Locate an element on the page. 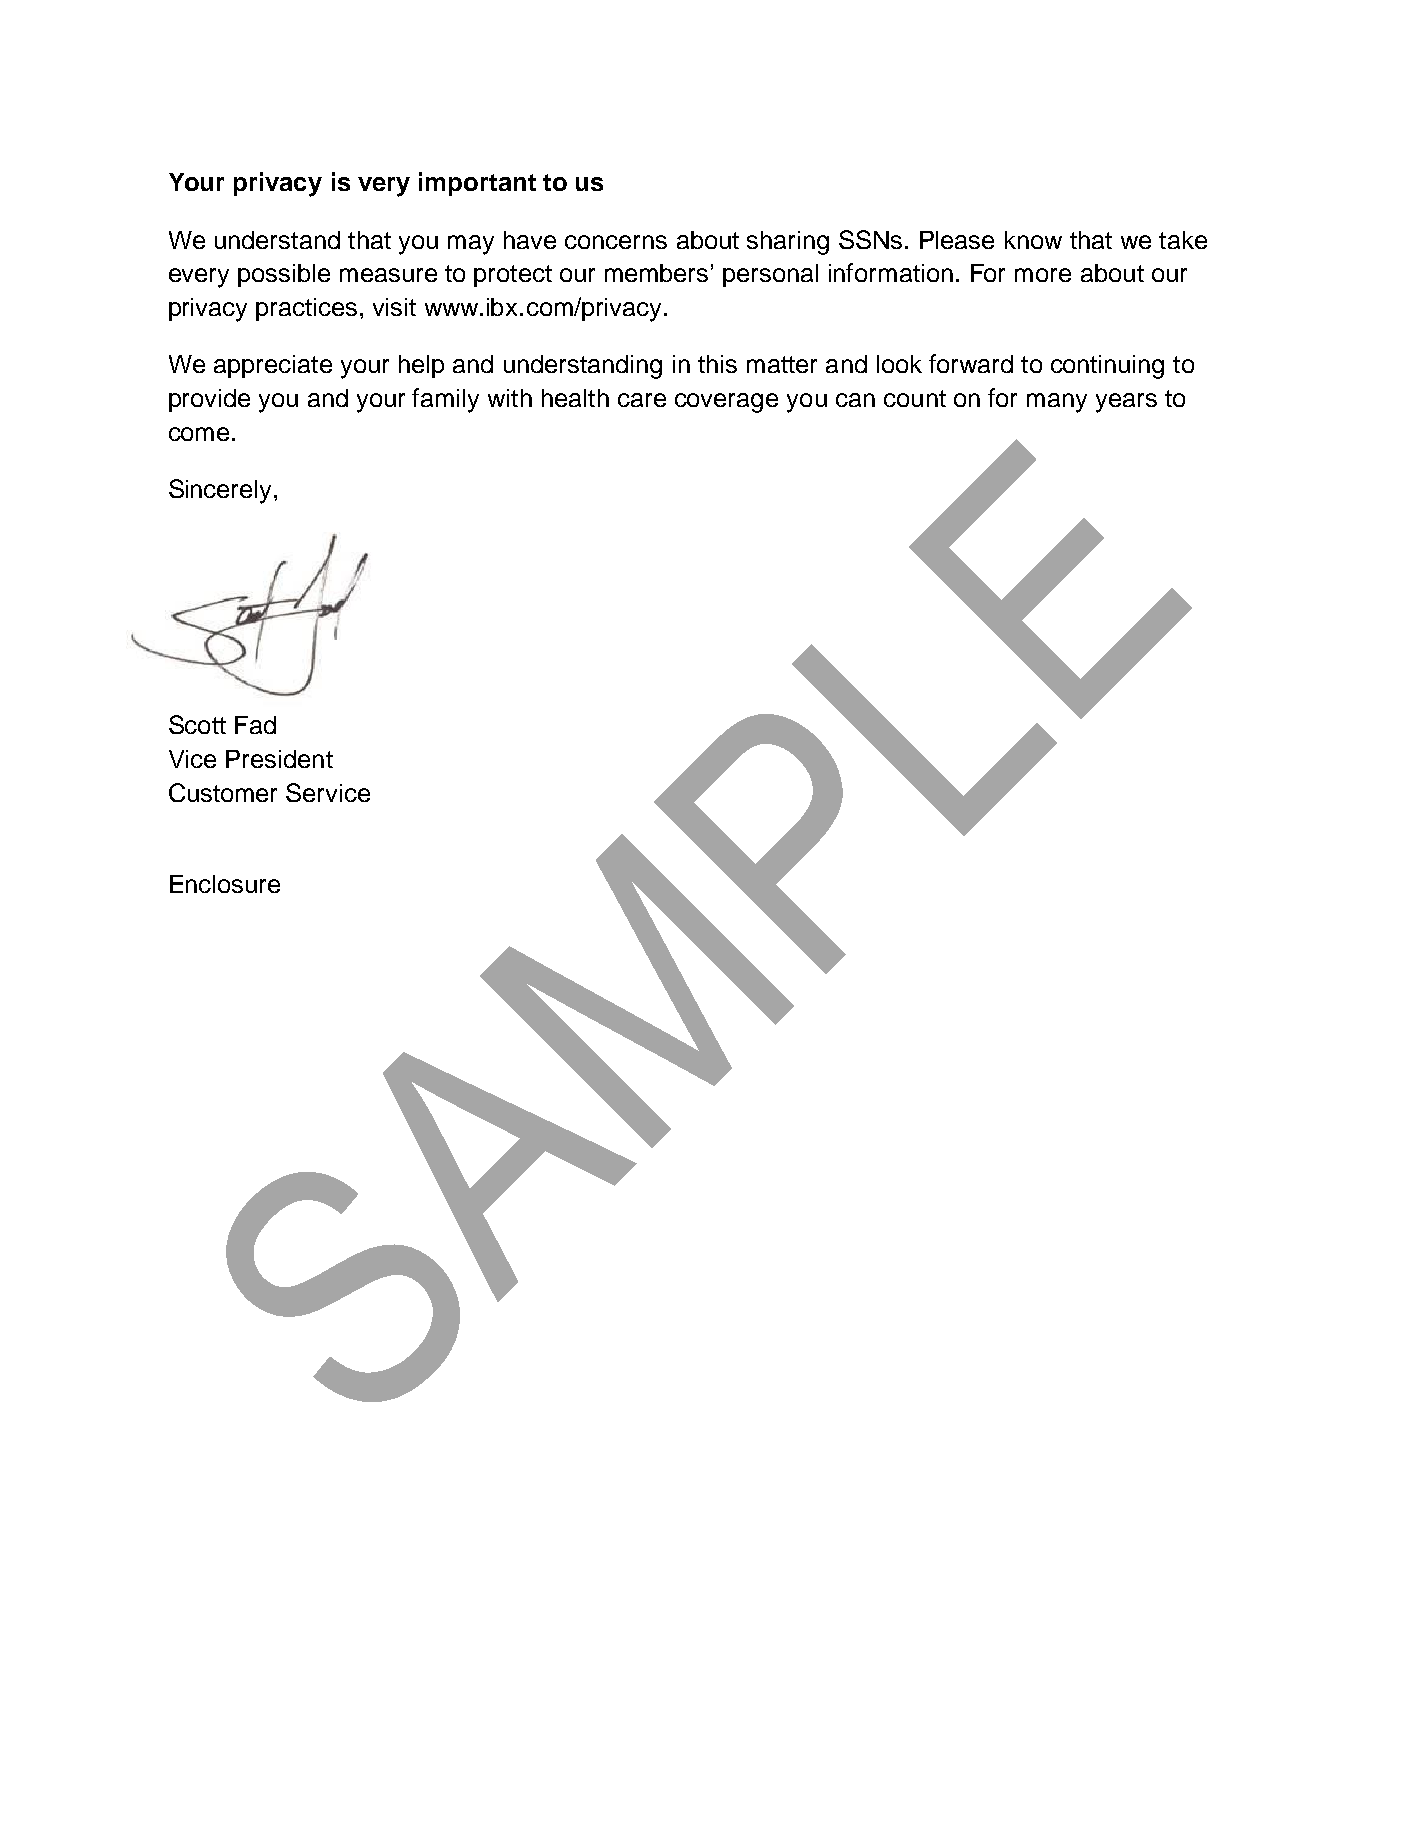 This page has height=1843, width=1424. President is located at coordinates (279, 759).
